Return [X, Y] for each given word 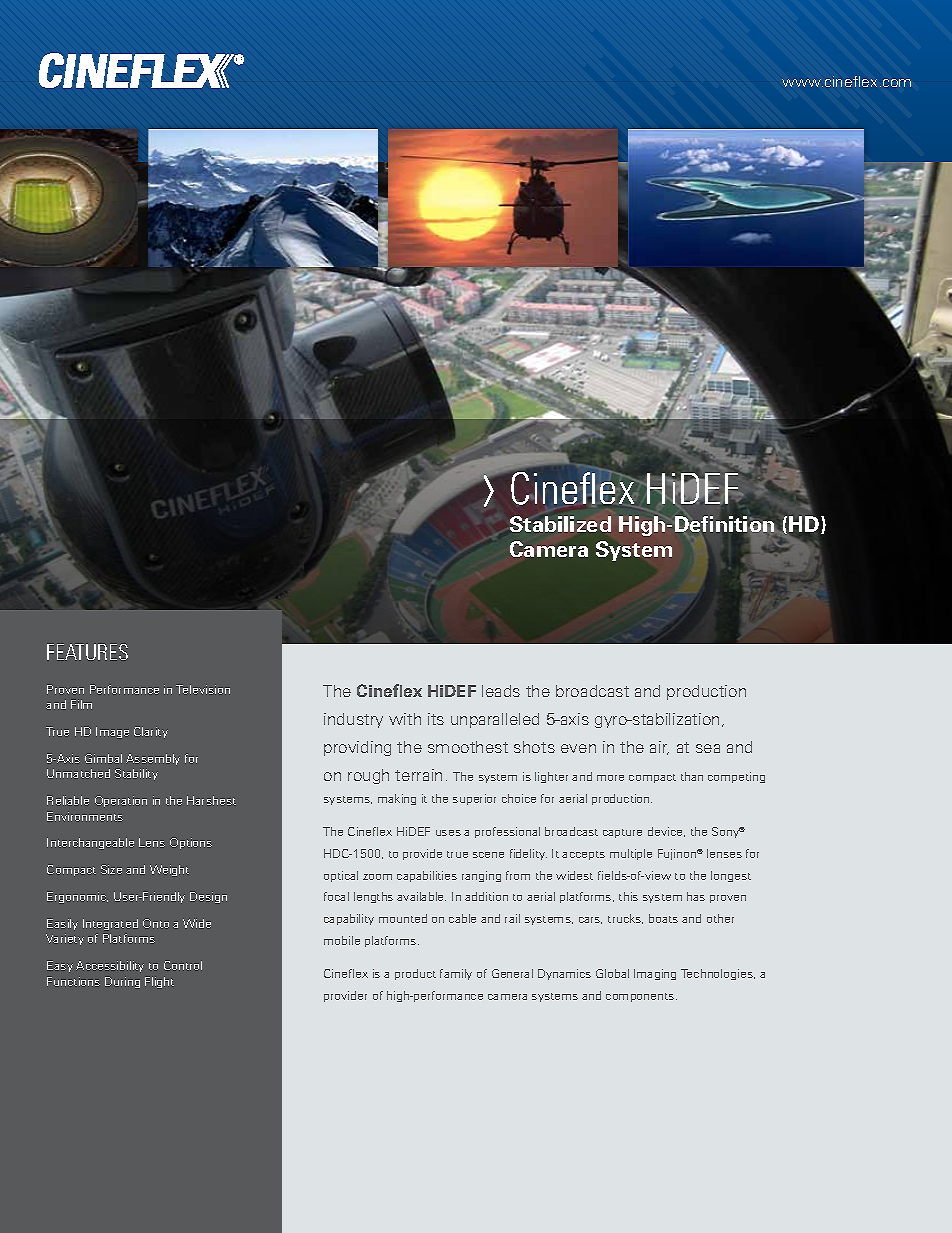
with [405, 719]
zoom [377, 877]
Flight [159, 982]
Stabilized [560, 524]
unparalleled [495, 720]
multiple [631, 854]
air [659, 748]
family [456, 974]
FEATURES [87, 652]
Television [203, 689]
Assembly [153, 759]
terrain [418, 775]
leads [501, 691]
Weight [169, 870]
